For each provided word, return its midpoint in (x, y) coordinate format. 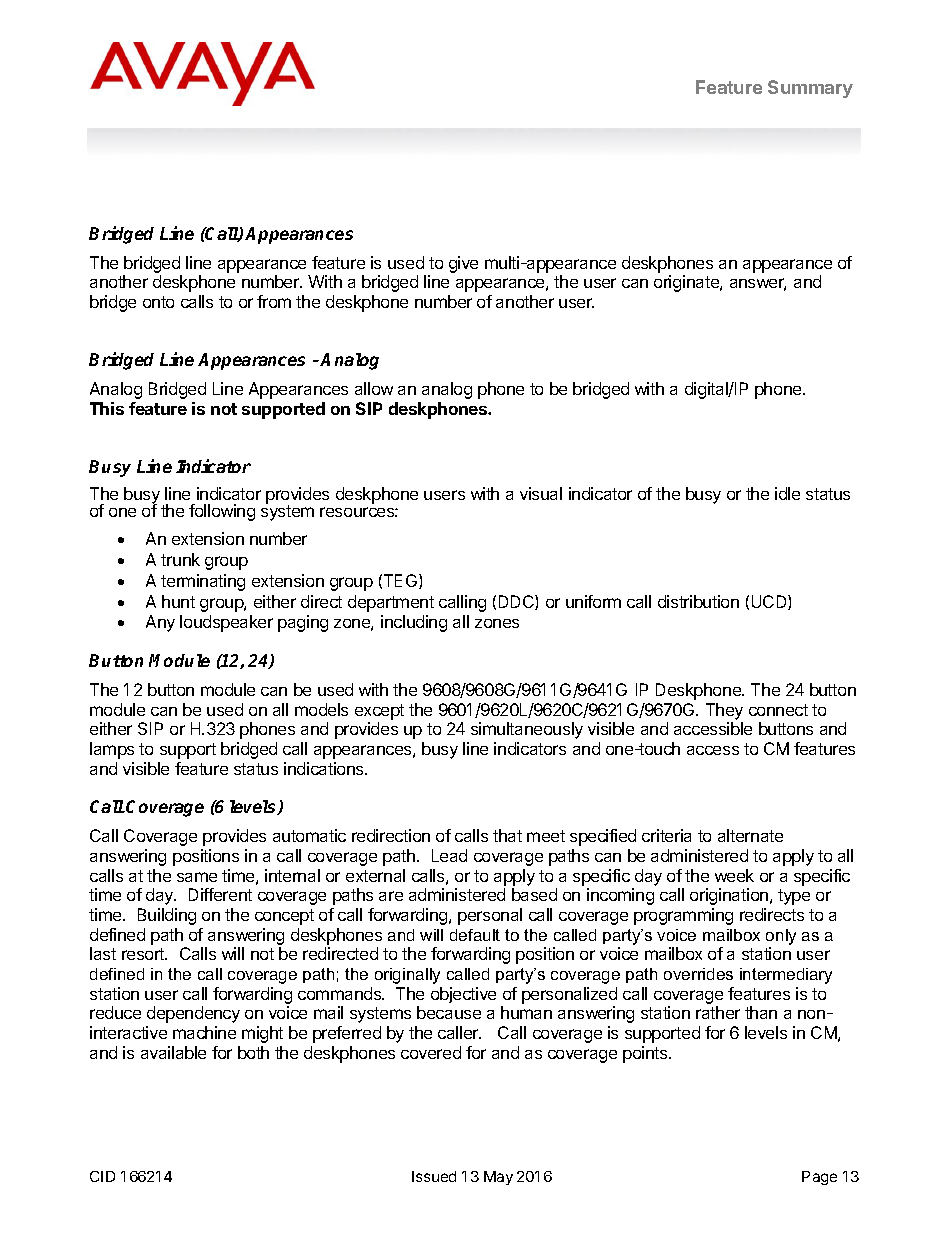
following (222, 512)
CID (102, 1176)
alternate (750, 835)
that (507, 835)
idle (787, 493)
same (197, 877)
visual (541, 493)
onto (158, 302)
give (463, 264)
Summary (810, 89)
